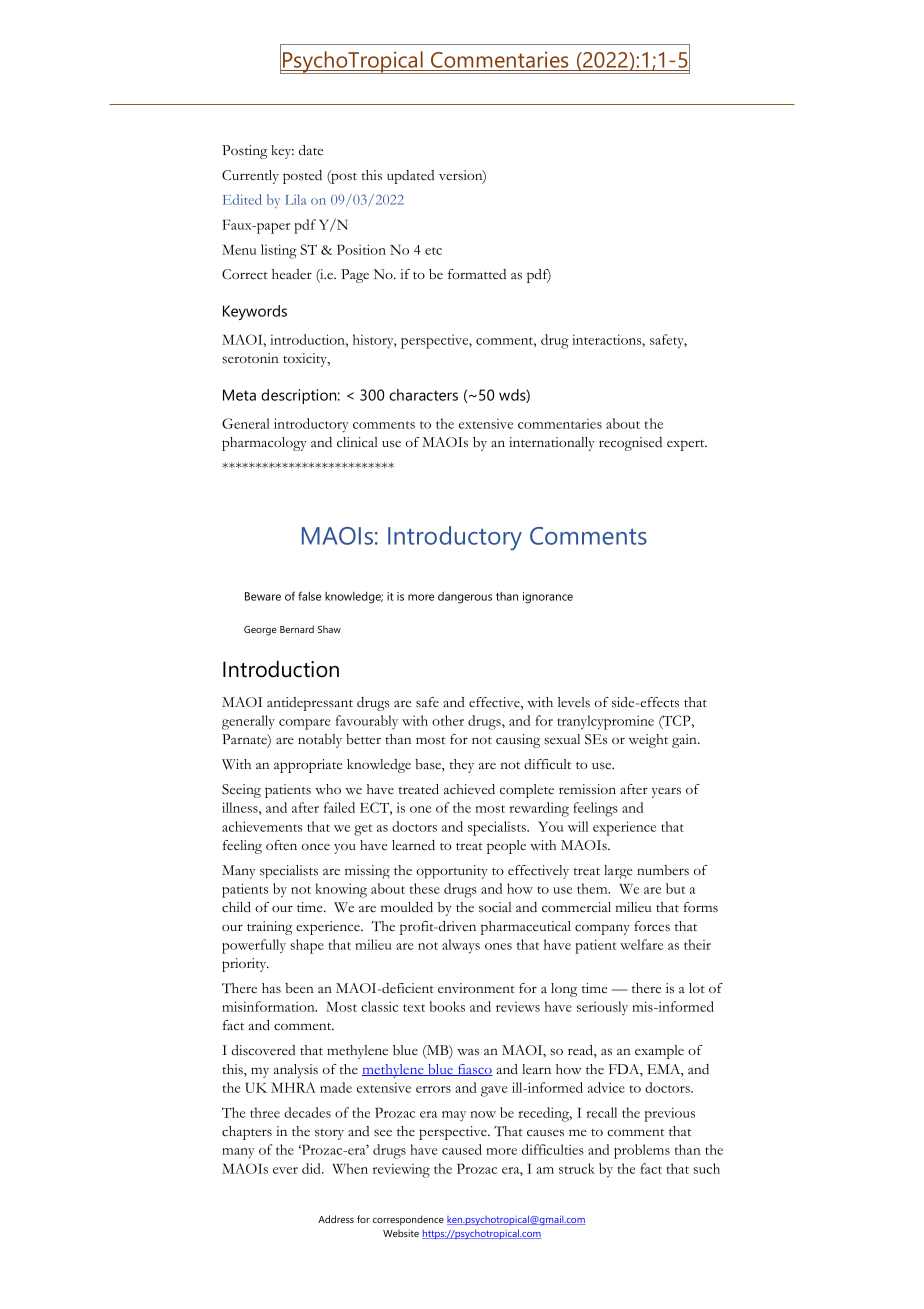  I want to click on environment, so click(476, 988).
